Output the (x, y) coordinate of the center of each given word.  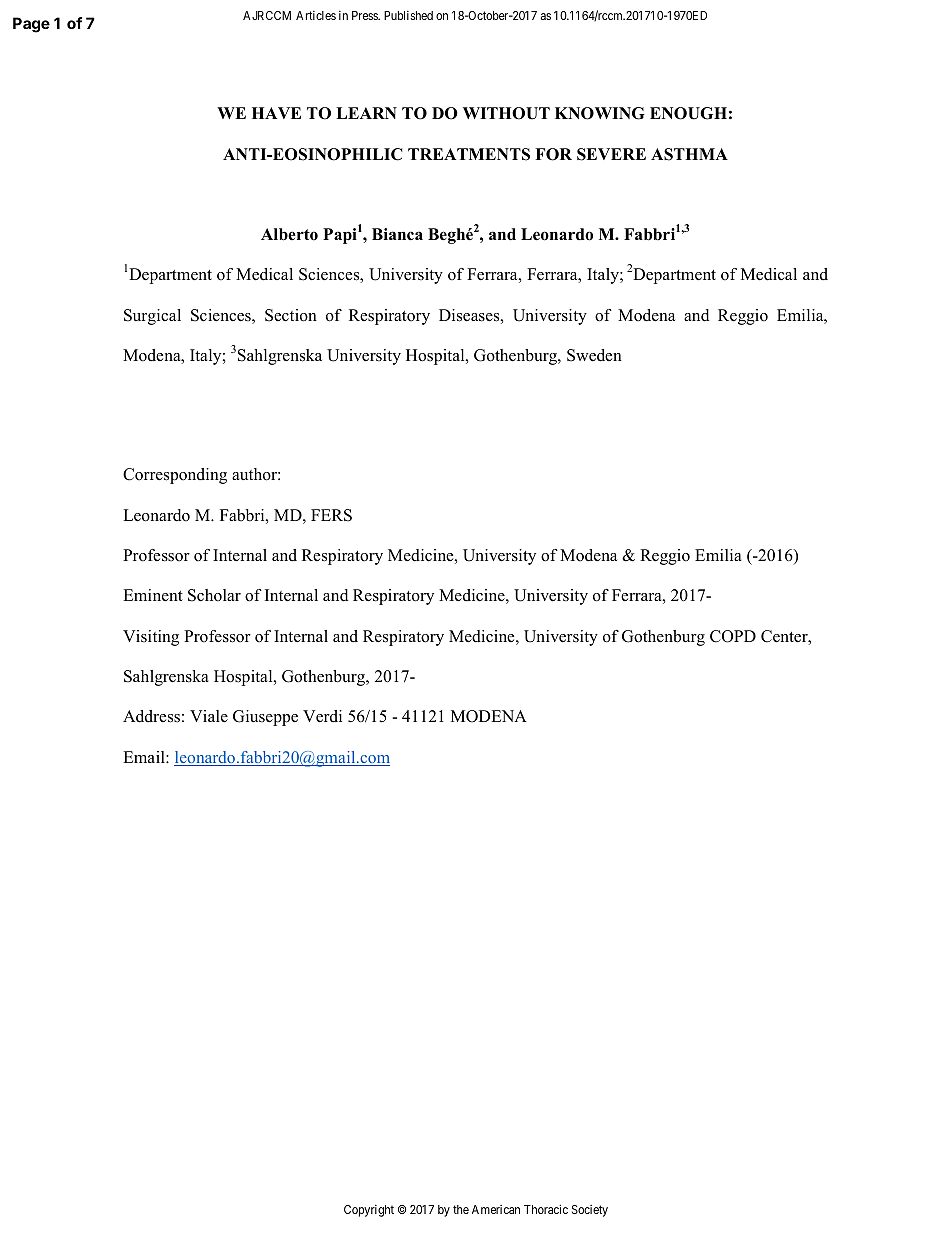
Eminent (153, 595)
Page (31, 25)
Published (408, 15)
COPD (733, 636)
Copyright (369, 1211)
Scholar (214, 595)
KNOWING (600, 113)
